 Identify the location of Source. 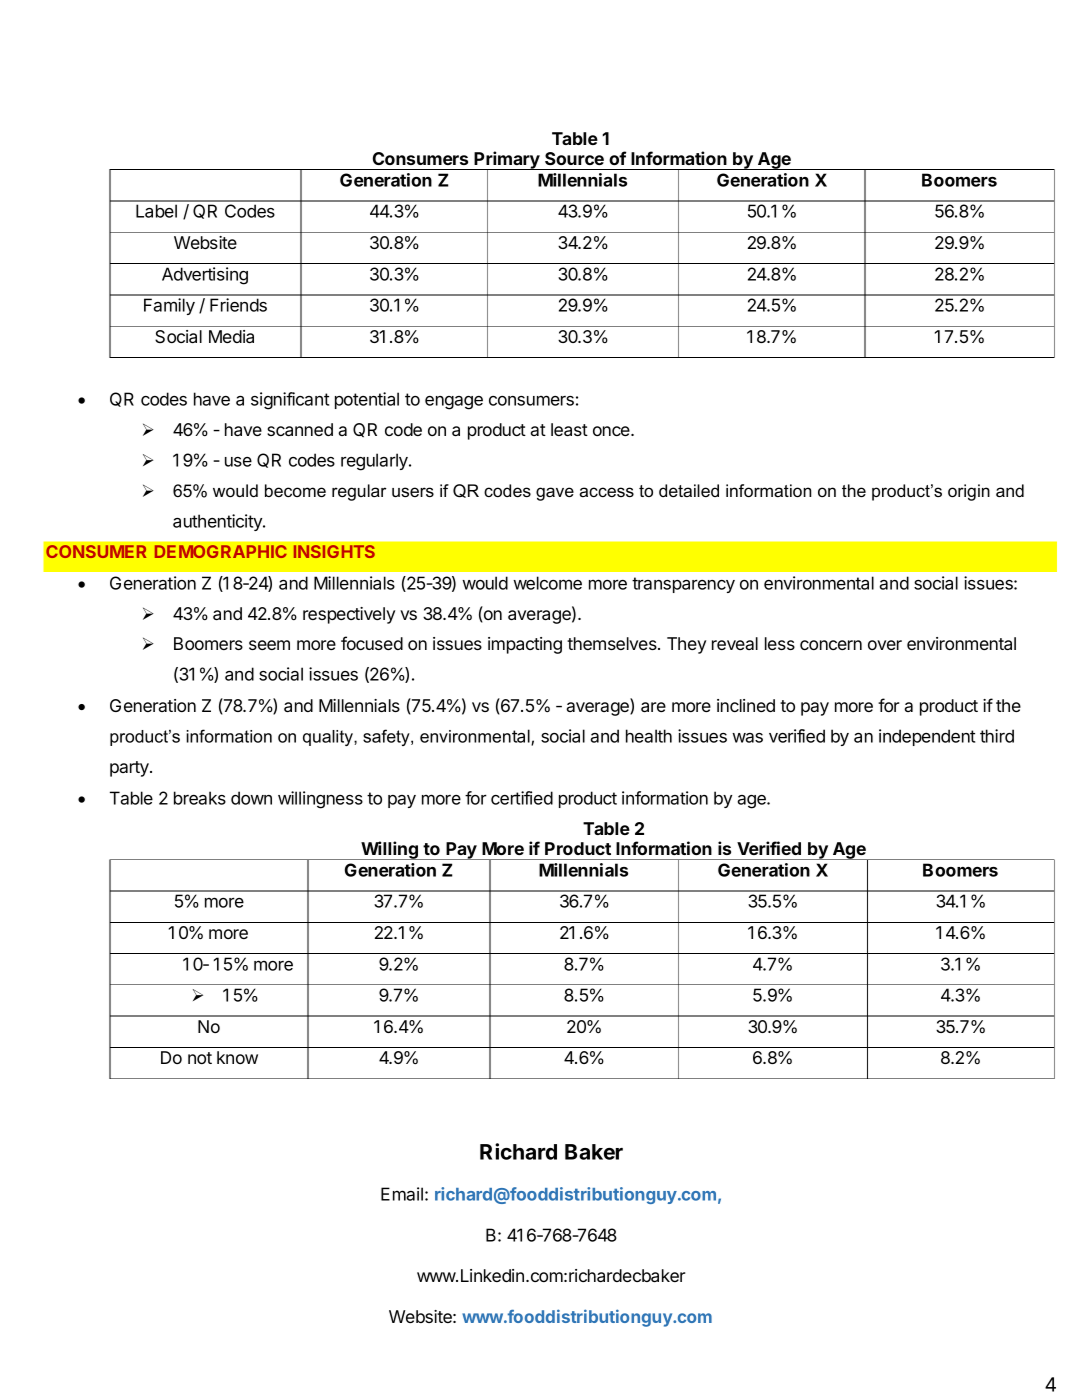
(574, 158).
